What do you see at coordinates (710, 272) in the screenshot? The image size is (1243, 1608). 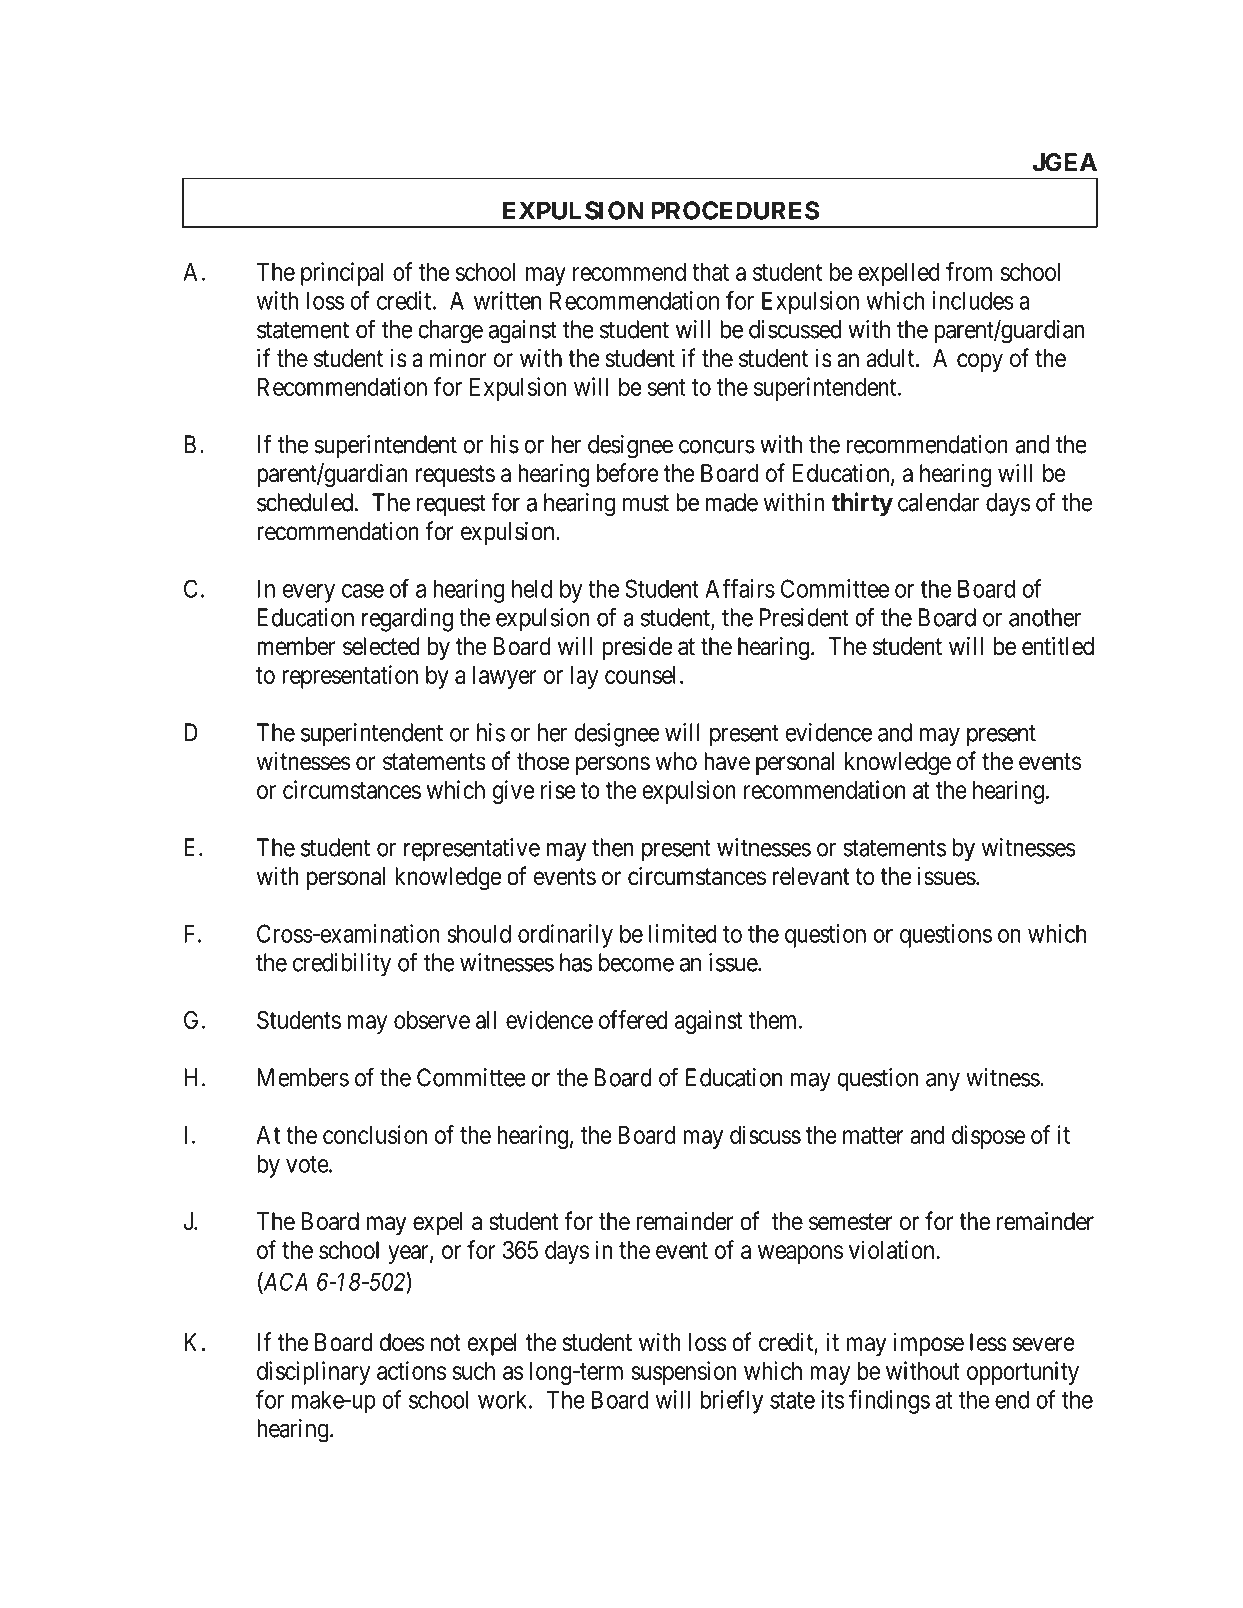 I see `that` at bounding box center [710, 272].
